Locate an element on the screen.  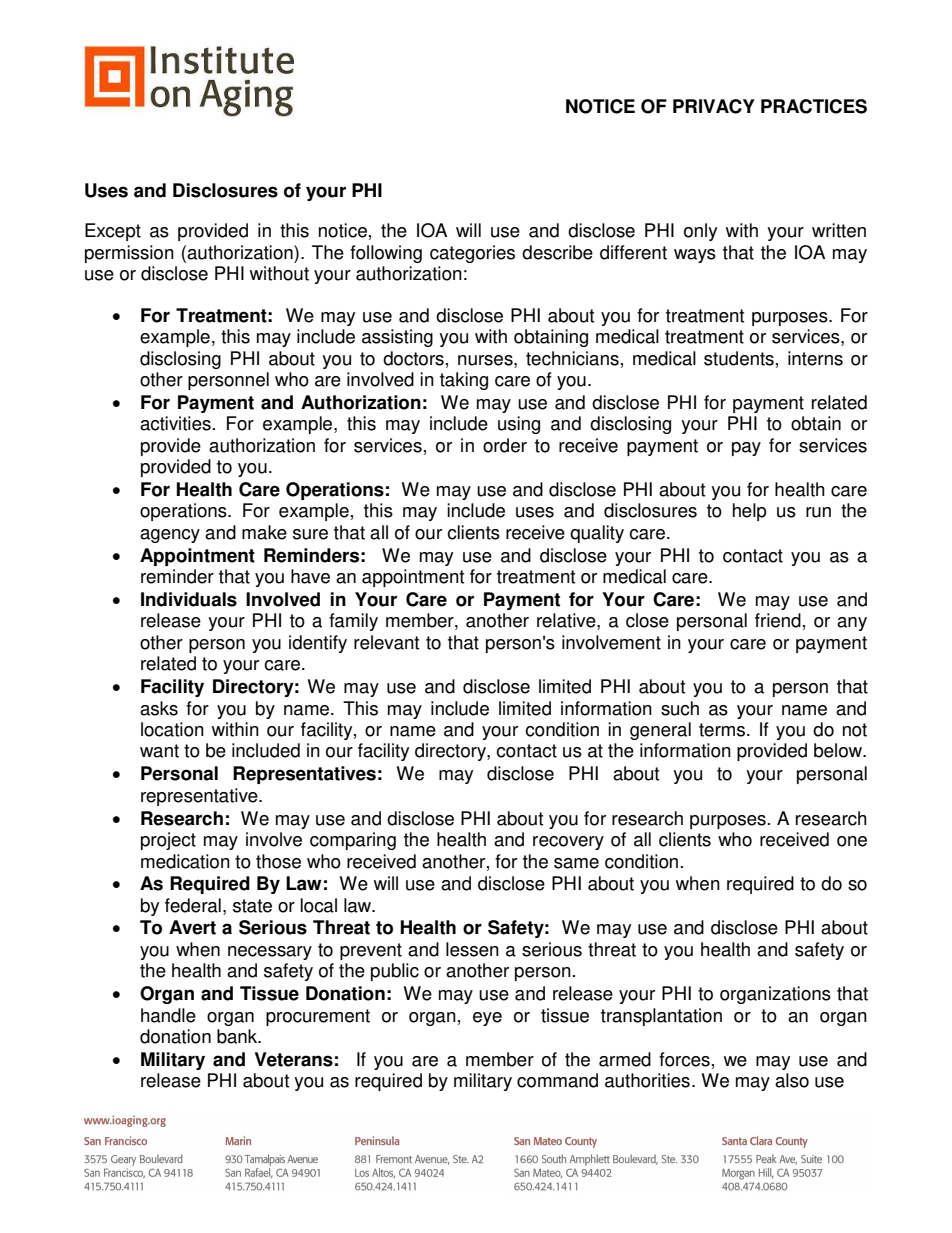
recovery is located at coordinates (568, 843).
